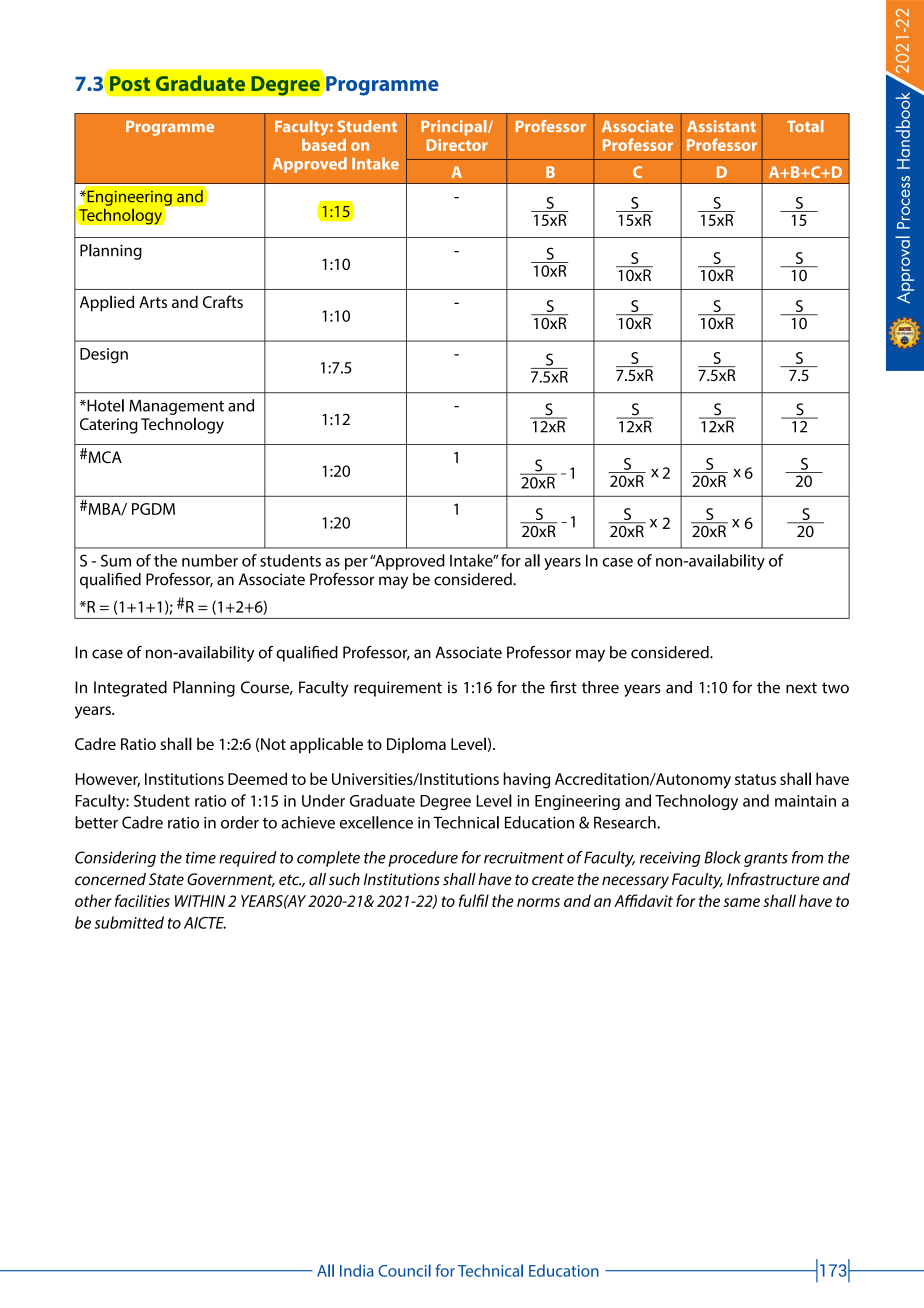  I want to click on procedure, so click(423, 859).
